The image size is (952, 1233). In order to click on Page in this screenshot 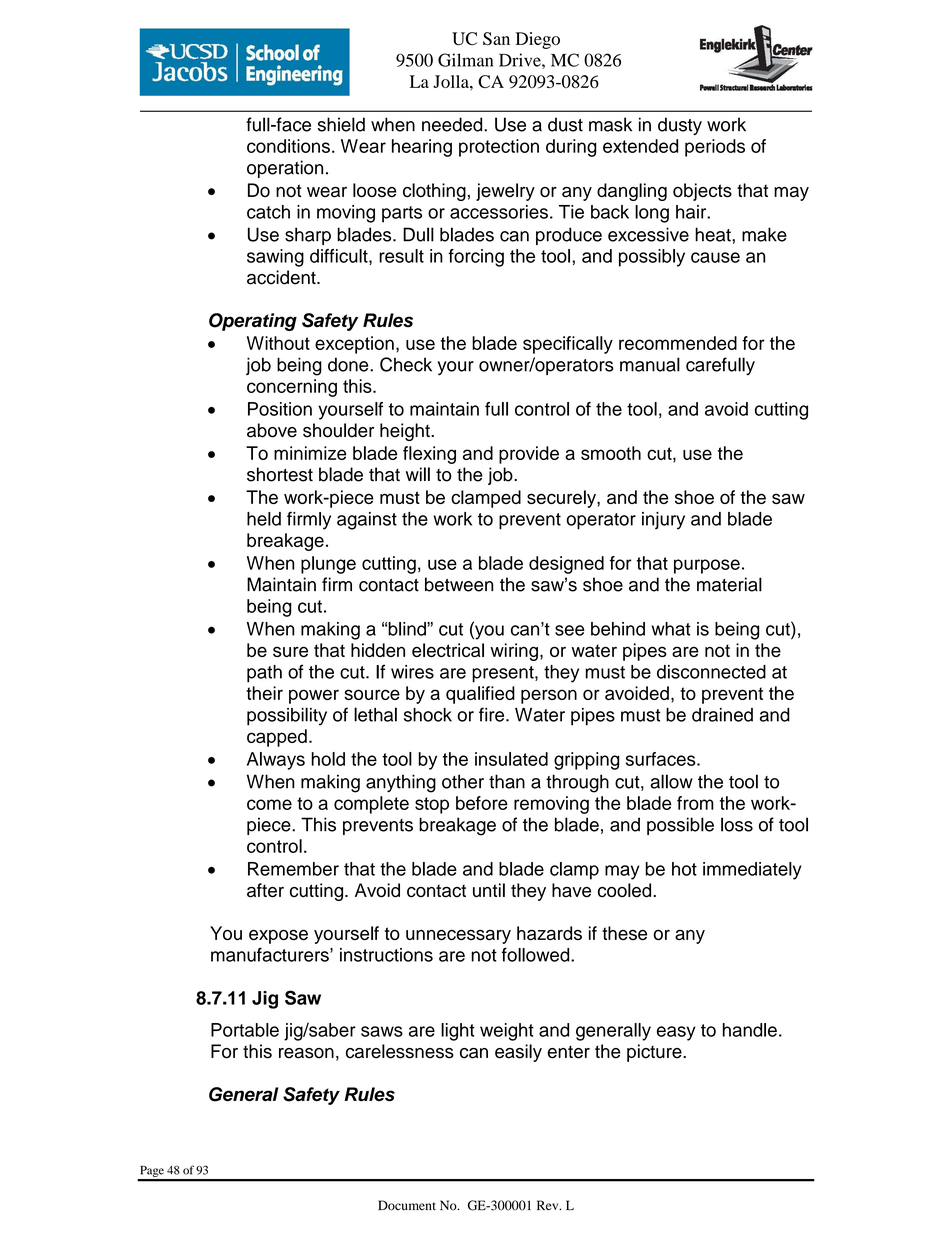, I will do `click(152, 1173)`.
